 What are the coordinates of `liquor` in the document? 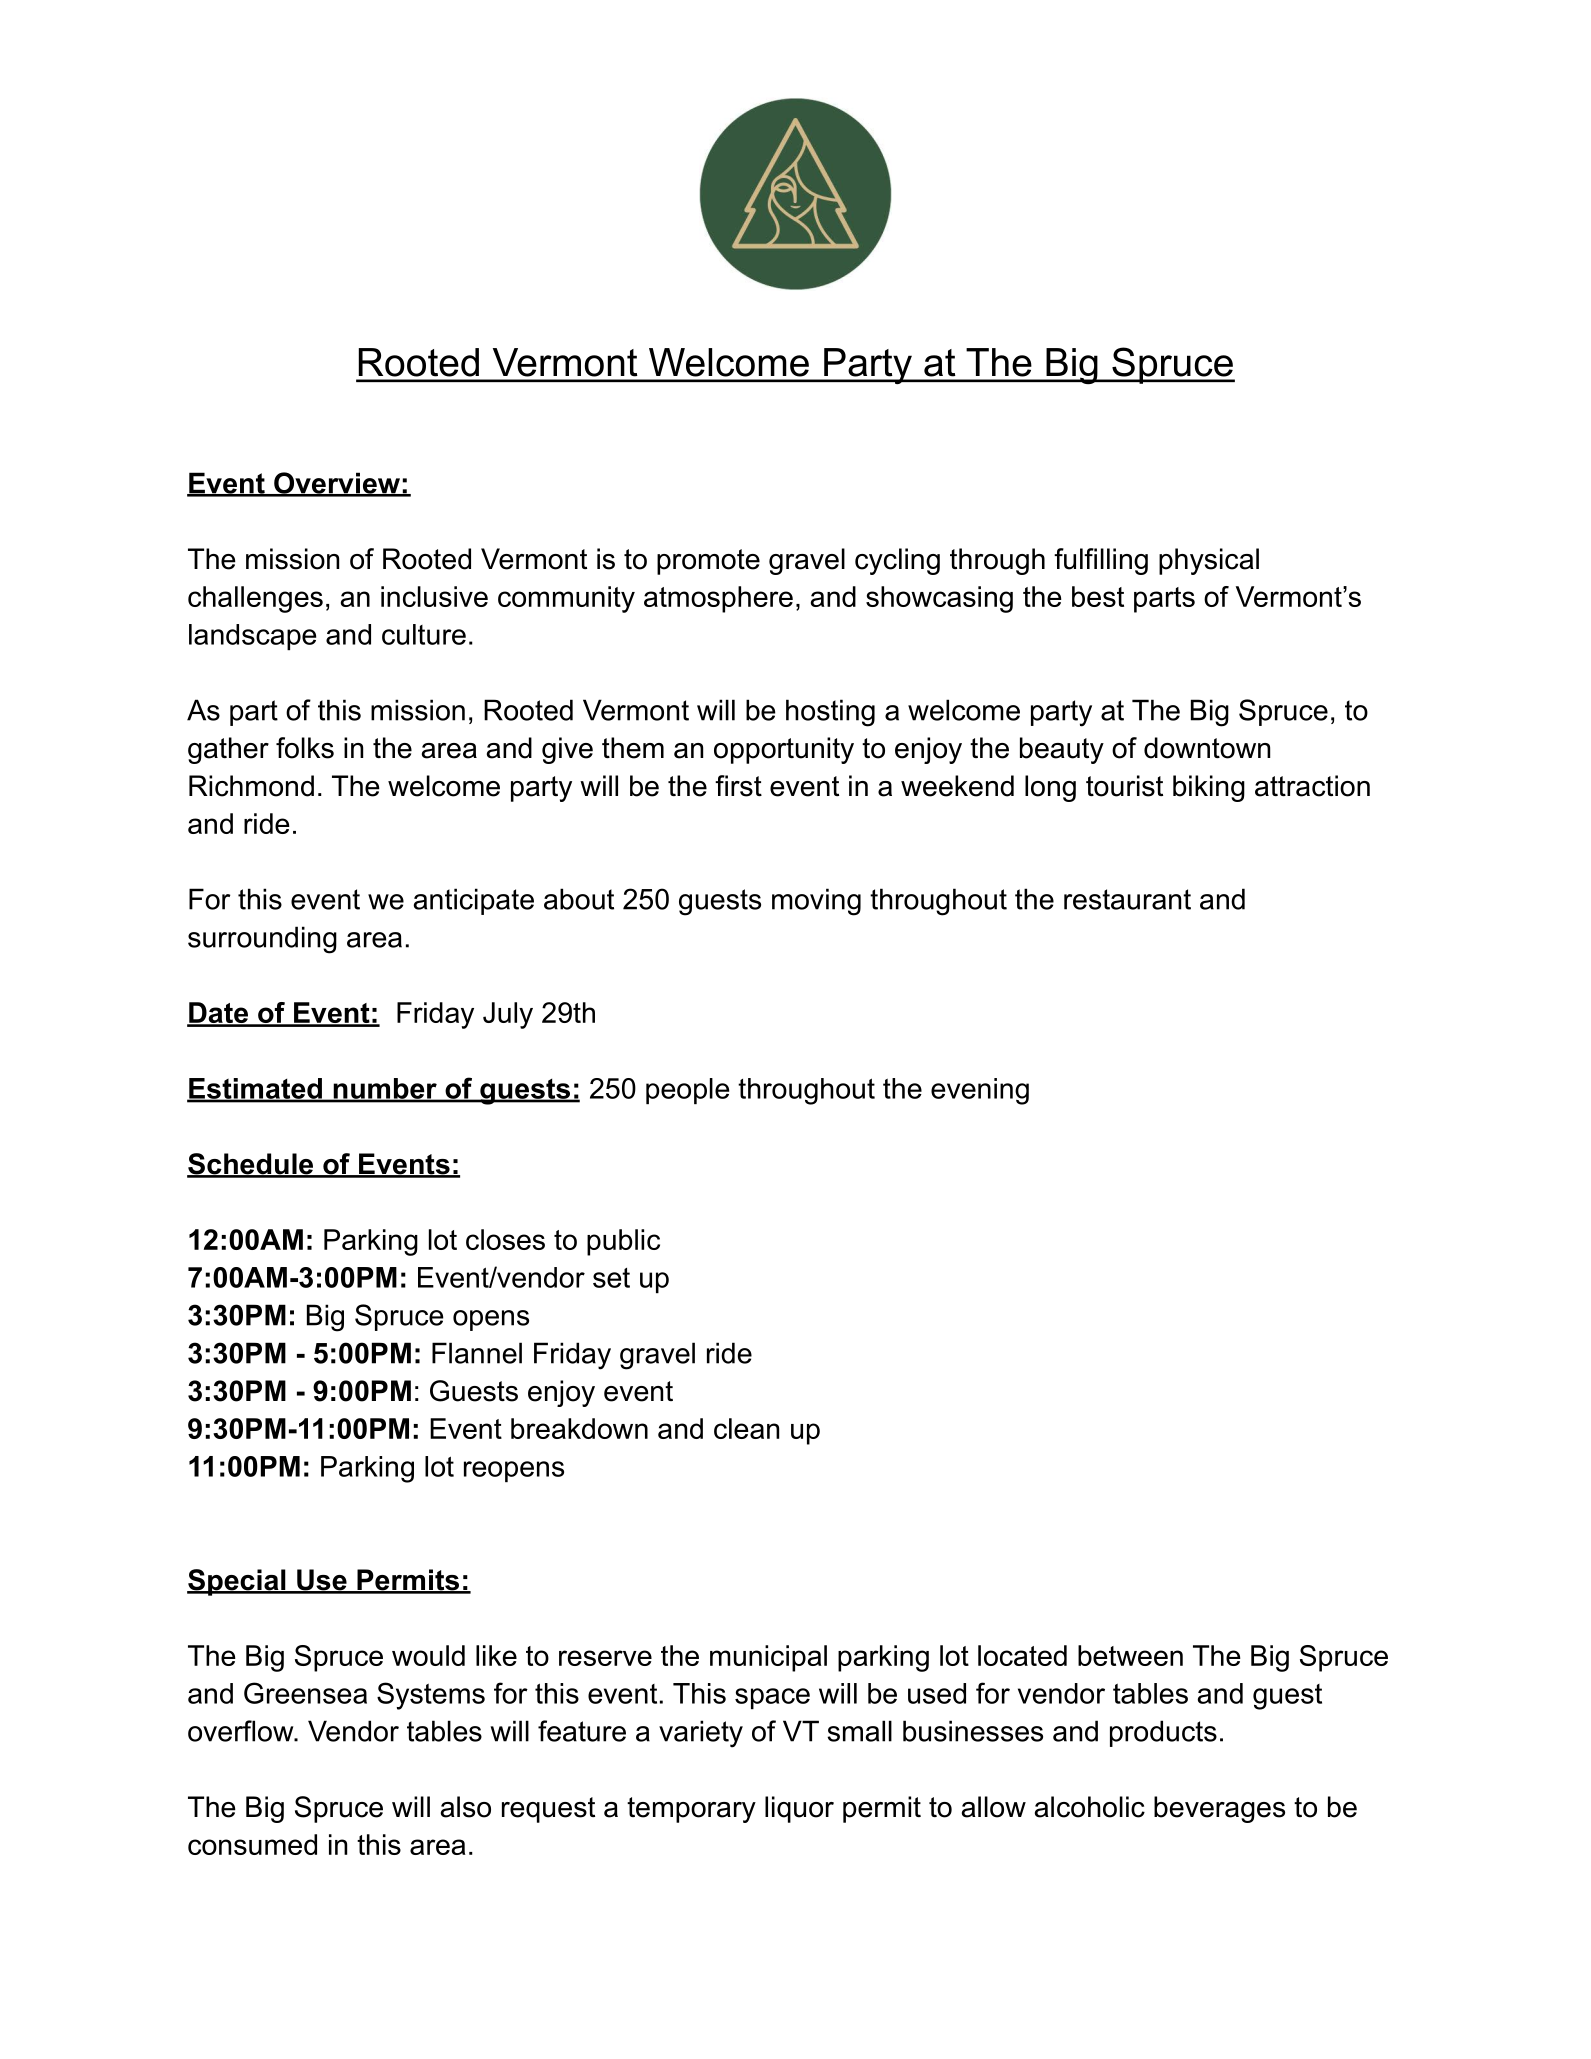 It's located at (799, 1809).
